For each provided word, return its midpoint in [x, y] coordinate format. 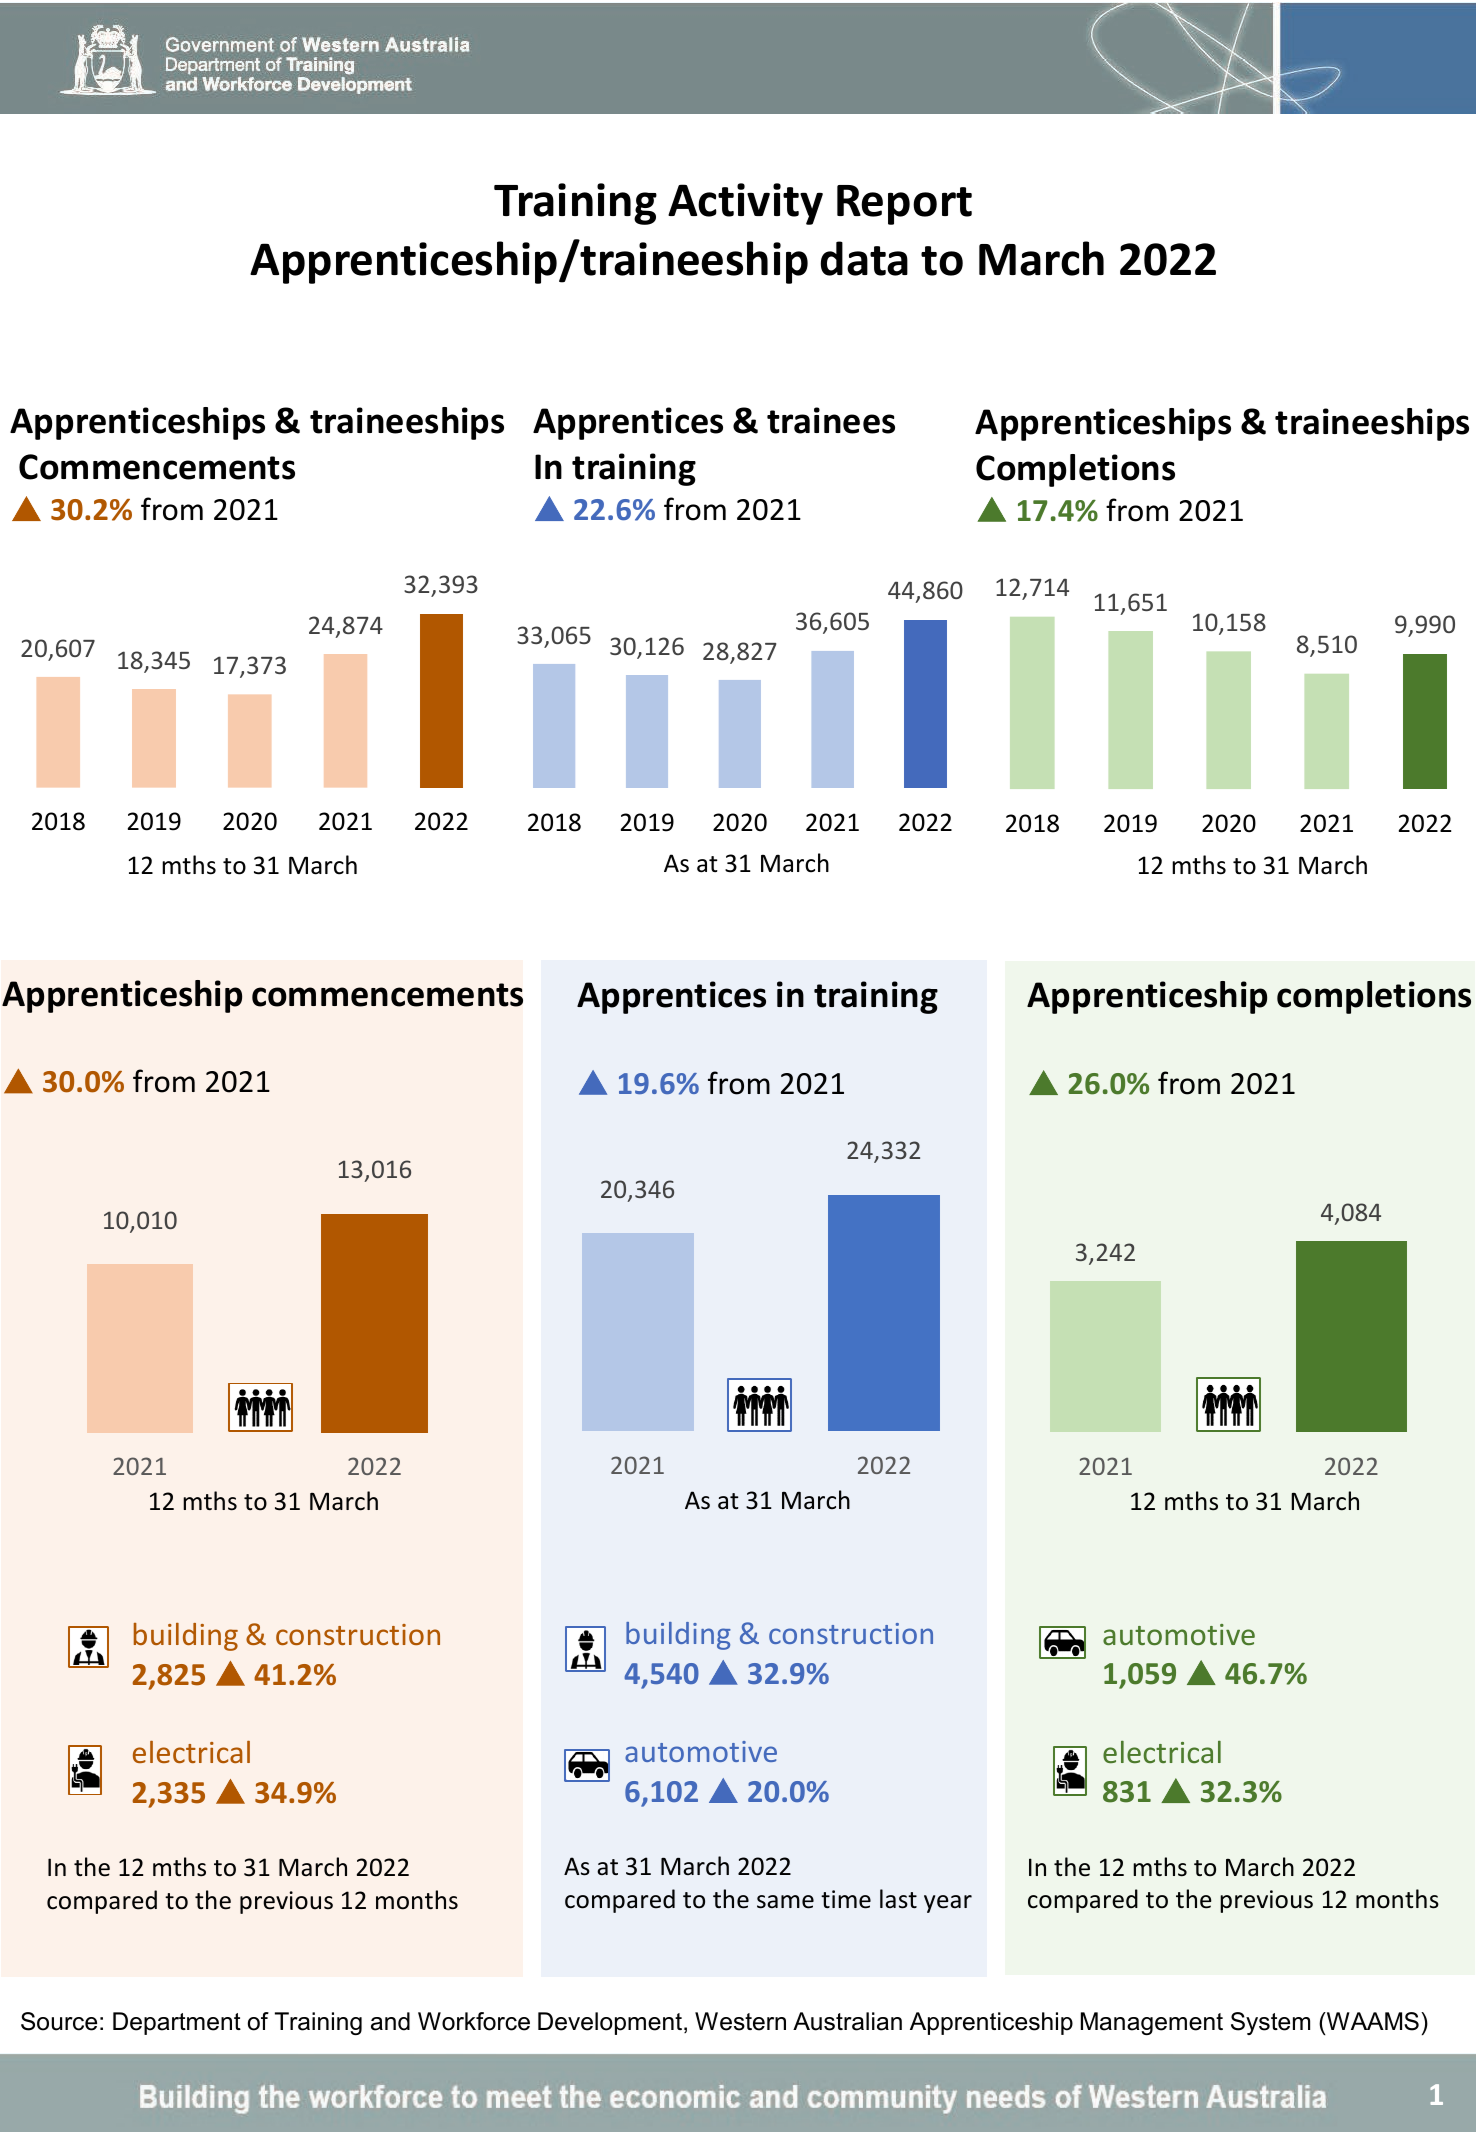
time [846, 1899]
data [864, 258]
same [785, 1902]
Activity [745, 204]
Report [904, 205]
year [948, 1904]
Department [177, 2023]
